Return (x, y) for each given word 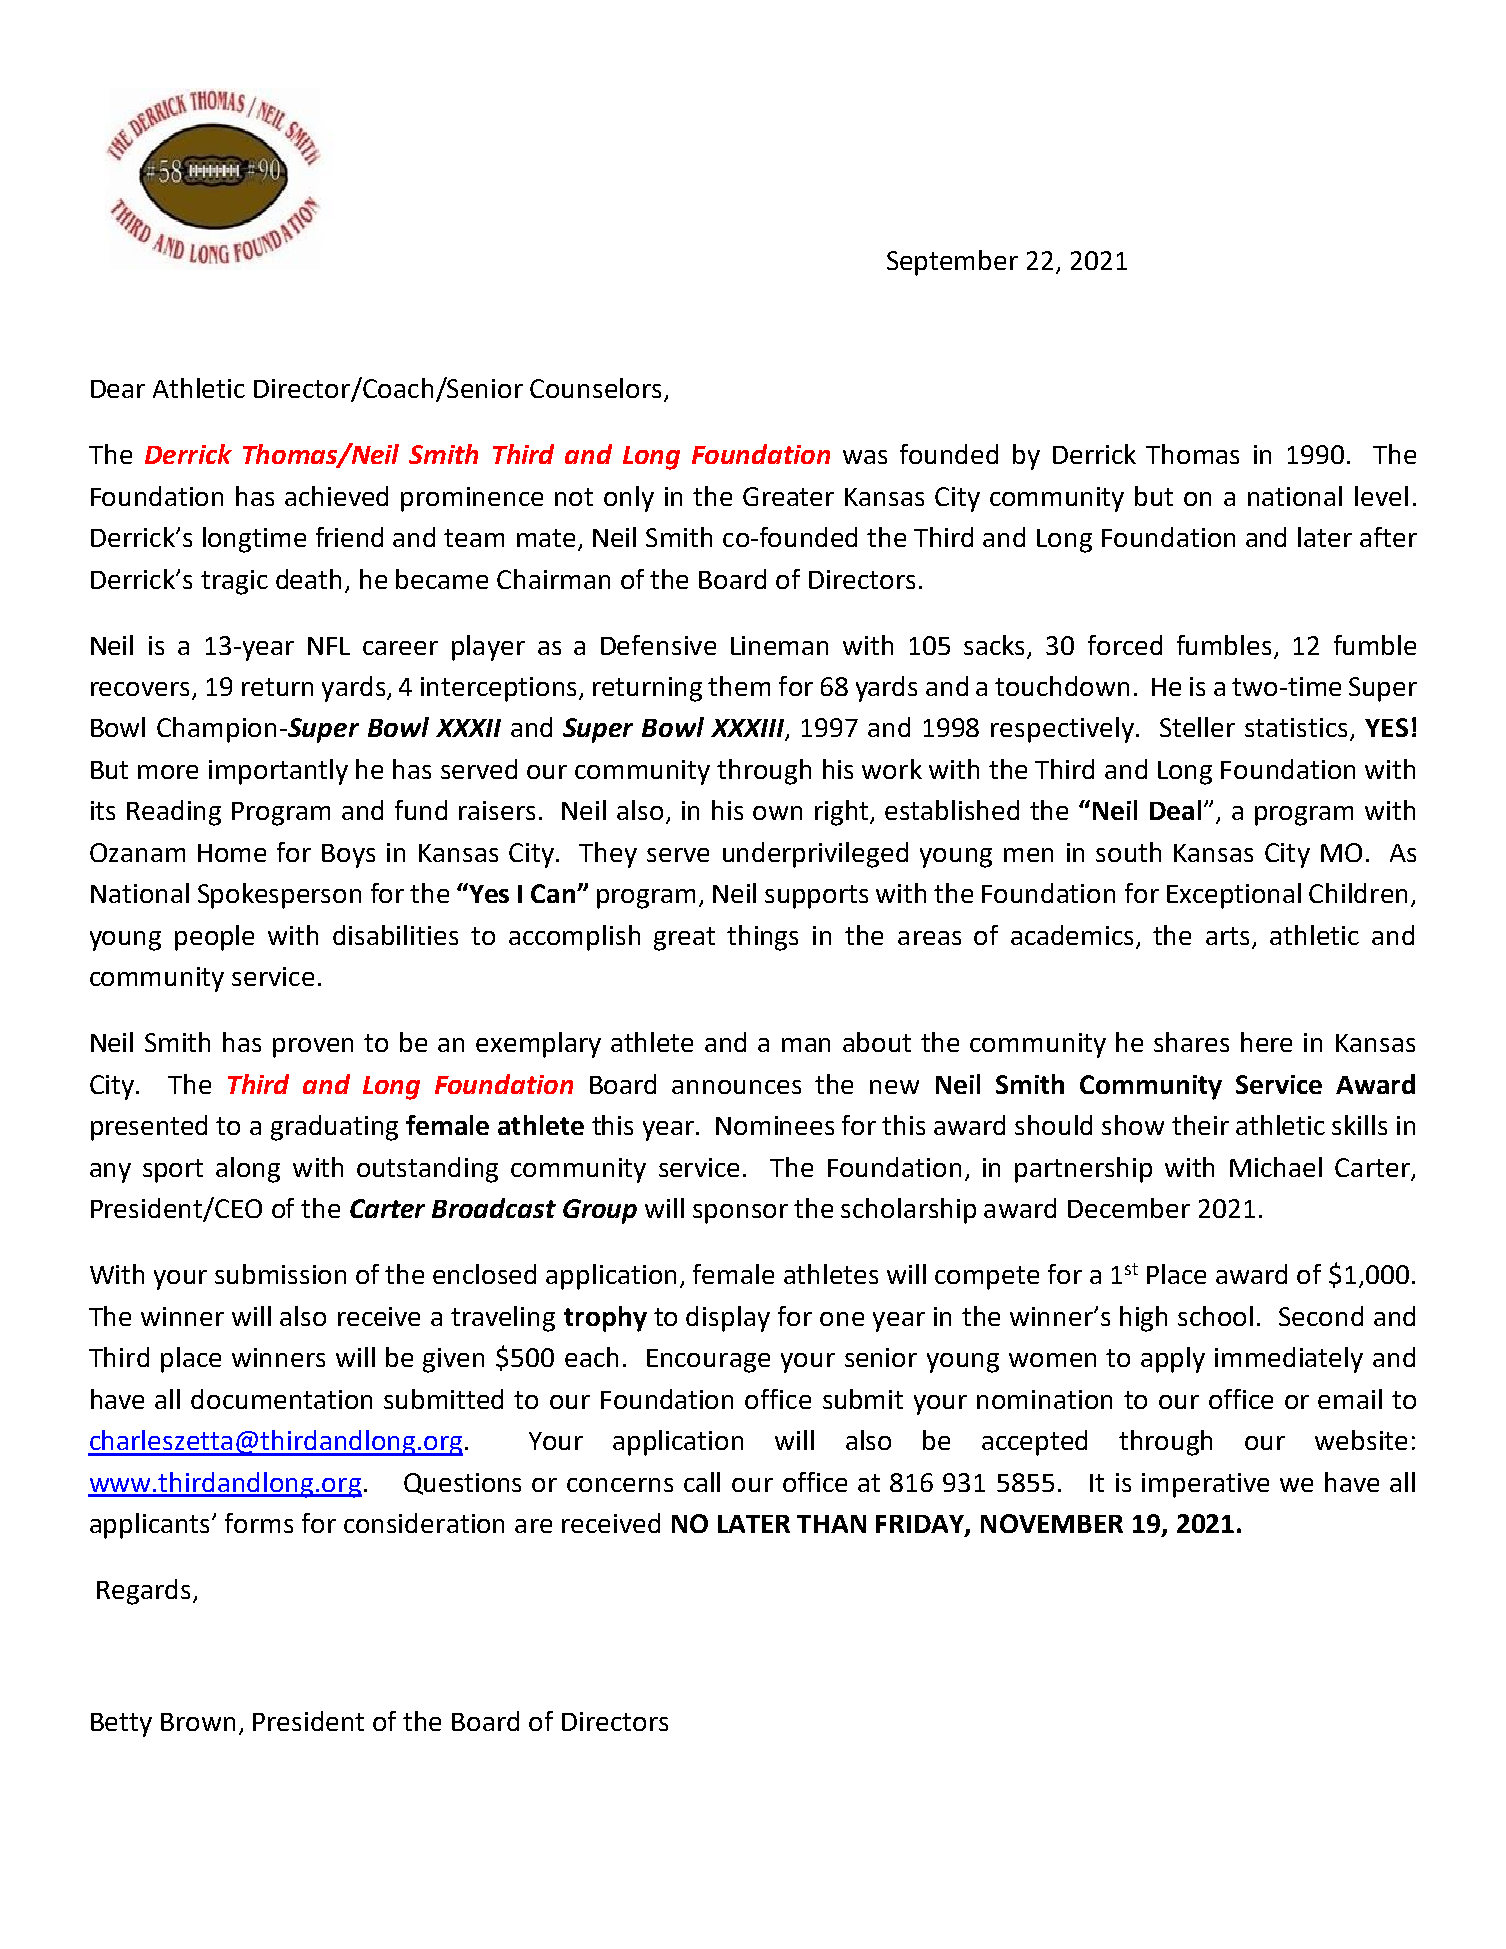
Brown (198, 1722)
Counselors (595, 388)
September (952, 263)
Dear (118, 389)
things (762, 938)
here (1266, 1042)
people (214, 938)
